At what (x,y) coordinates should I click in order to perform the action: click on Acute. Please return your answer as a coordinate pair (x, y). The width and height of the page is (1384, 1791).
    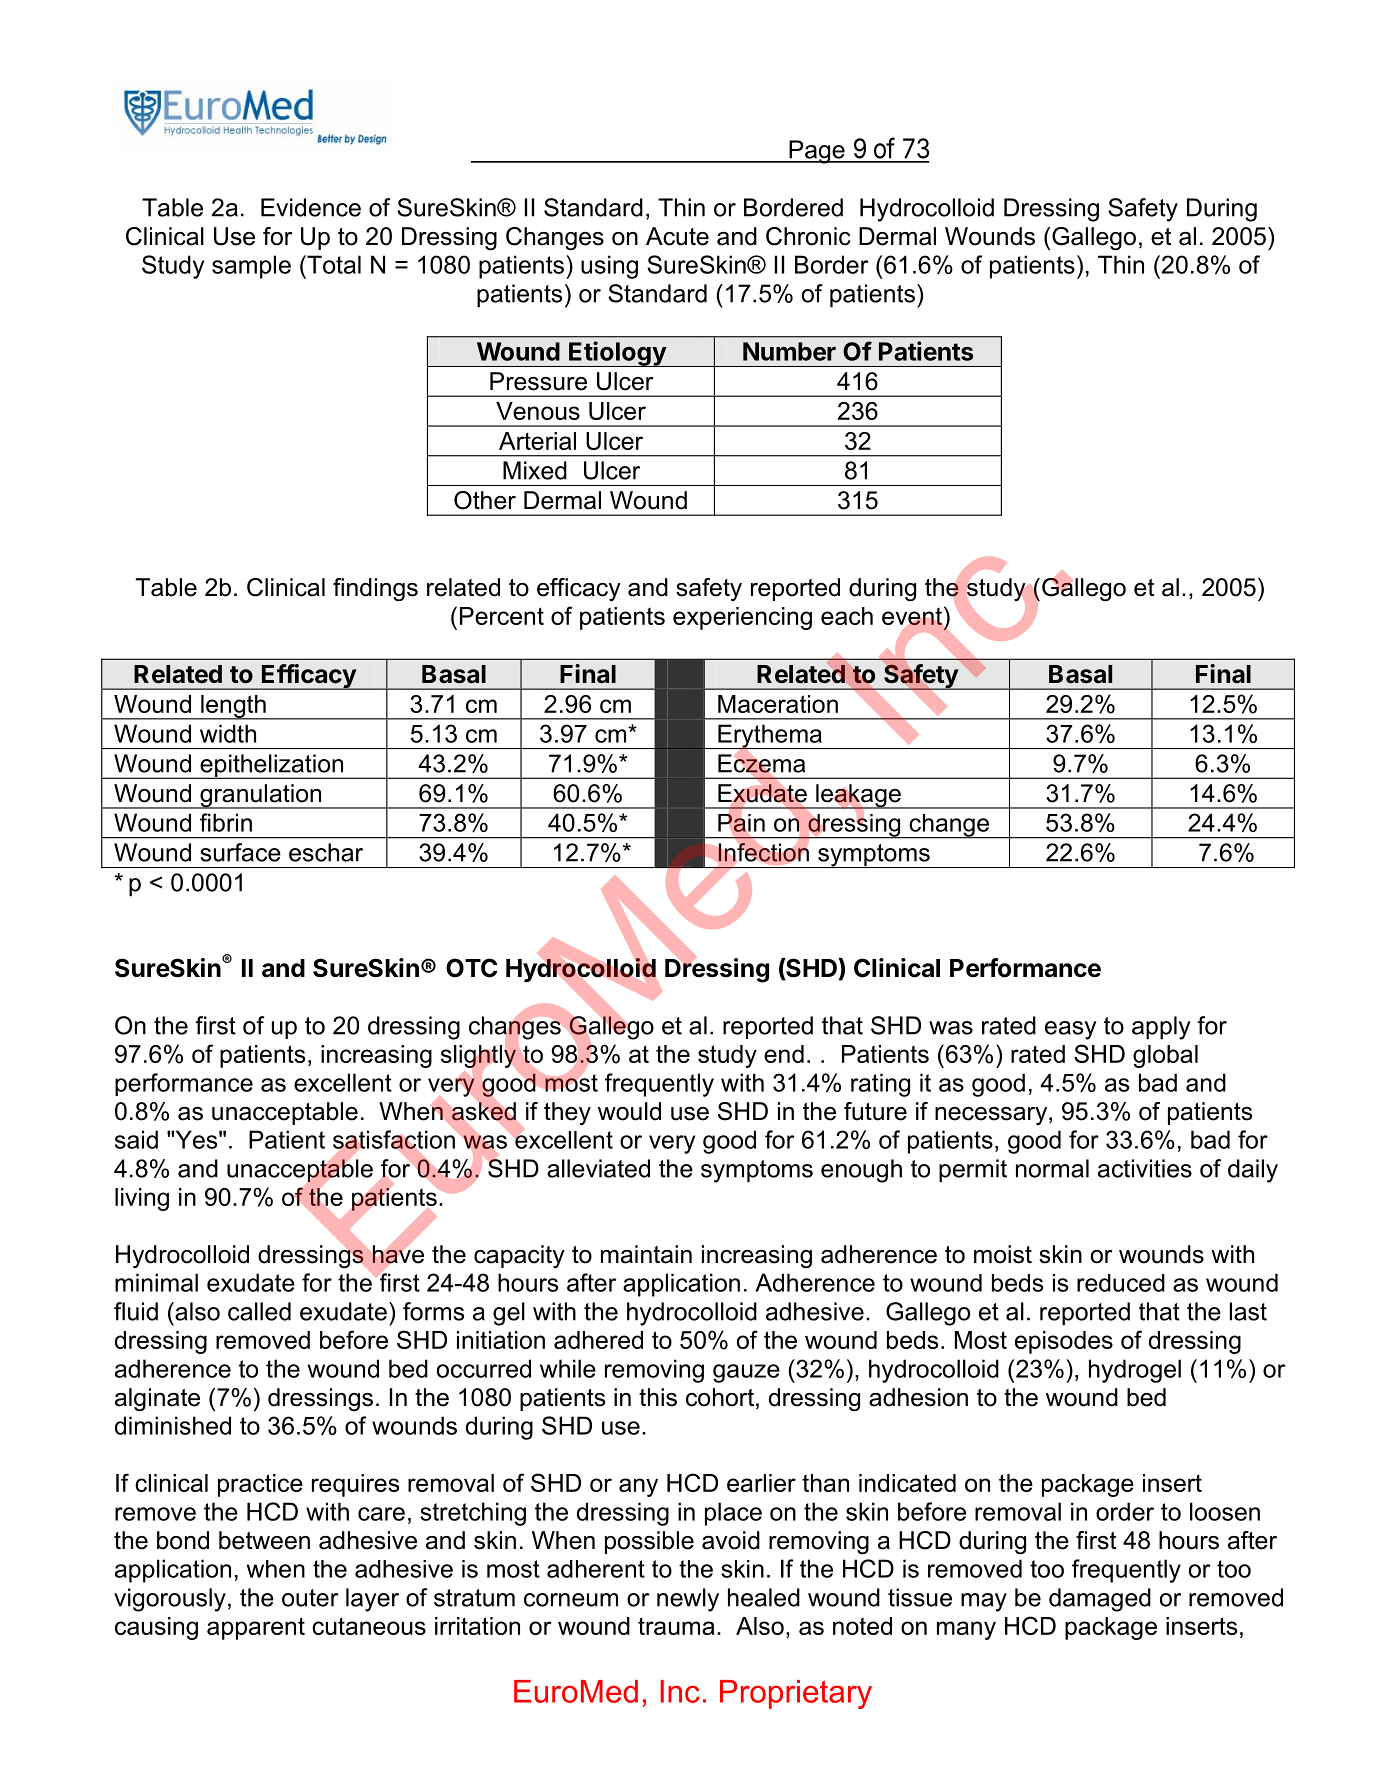
    Looking at the image, I should click on (677, 236).
